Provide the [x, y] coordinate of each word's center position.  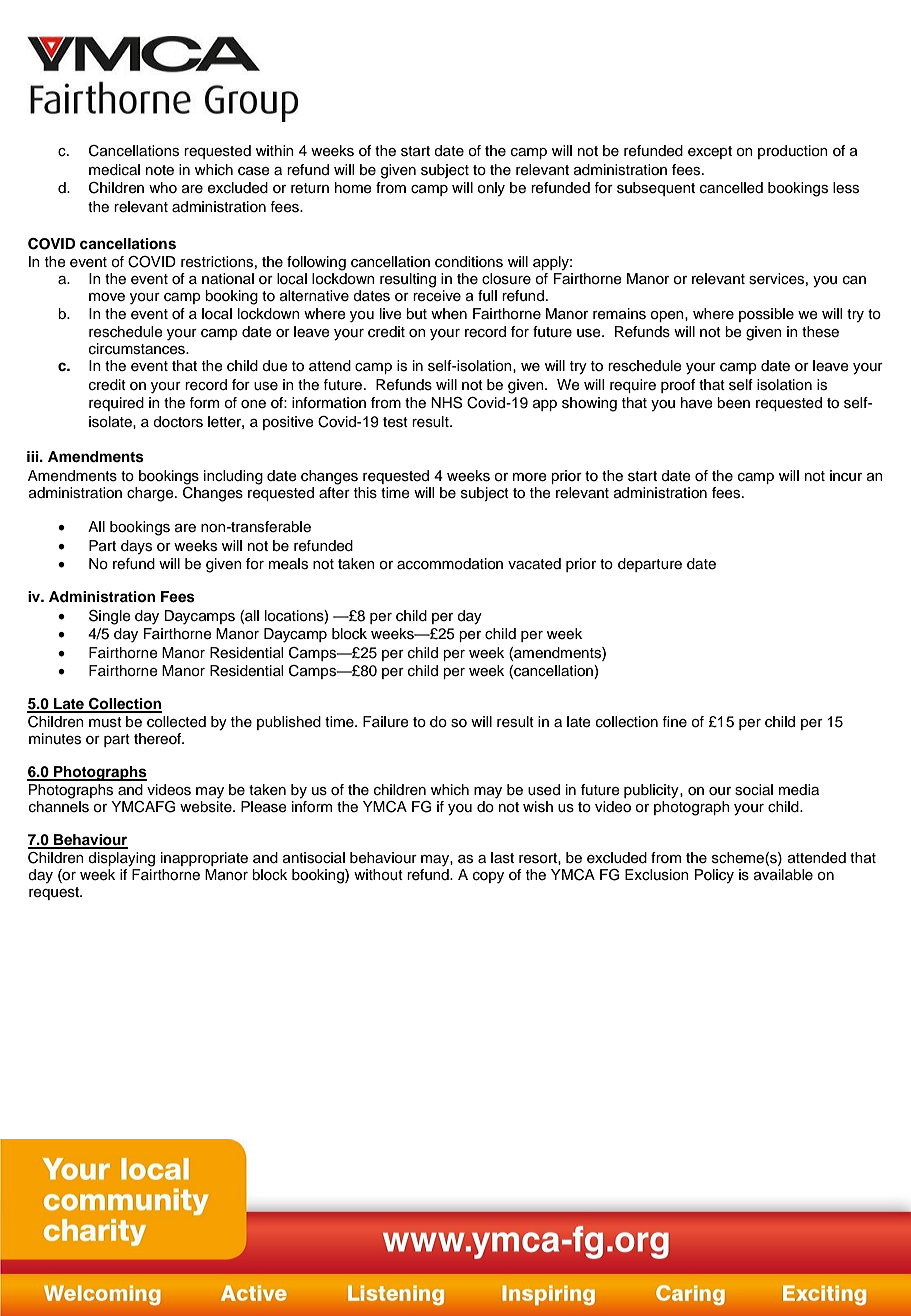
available [783, 874]
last [502, 858]
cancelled [731, 188]
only [491, 189]
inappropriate [204, 859]
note [160, 170]
